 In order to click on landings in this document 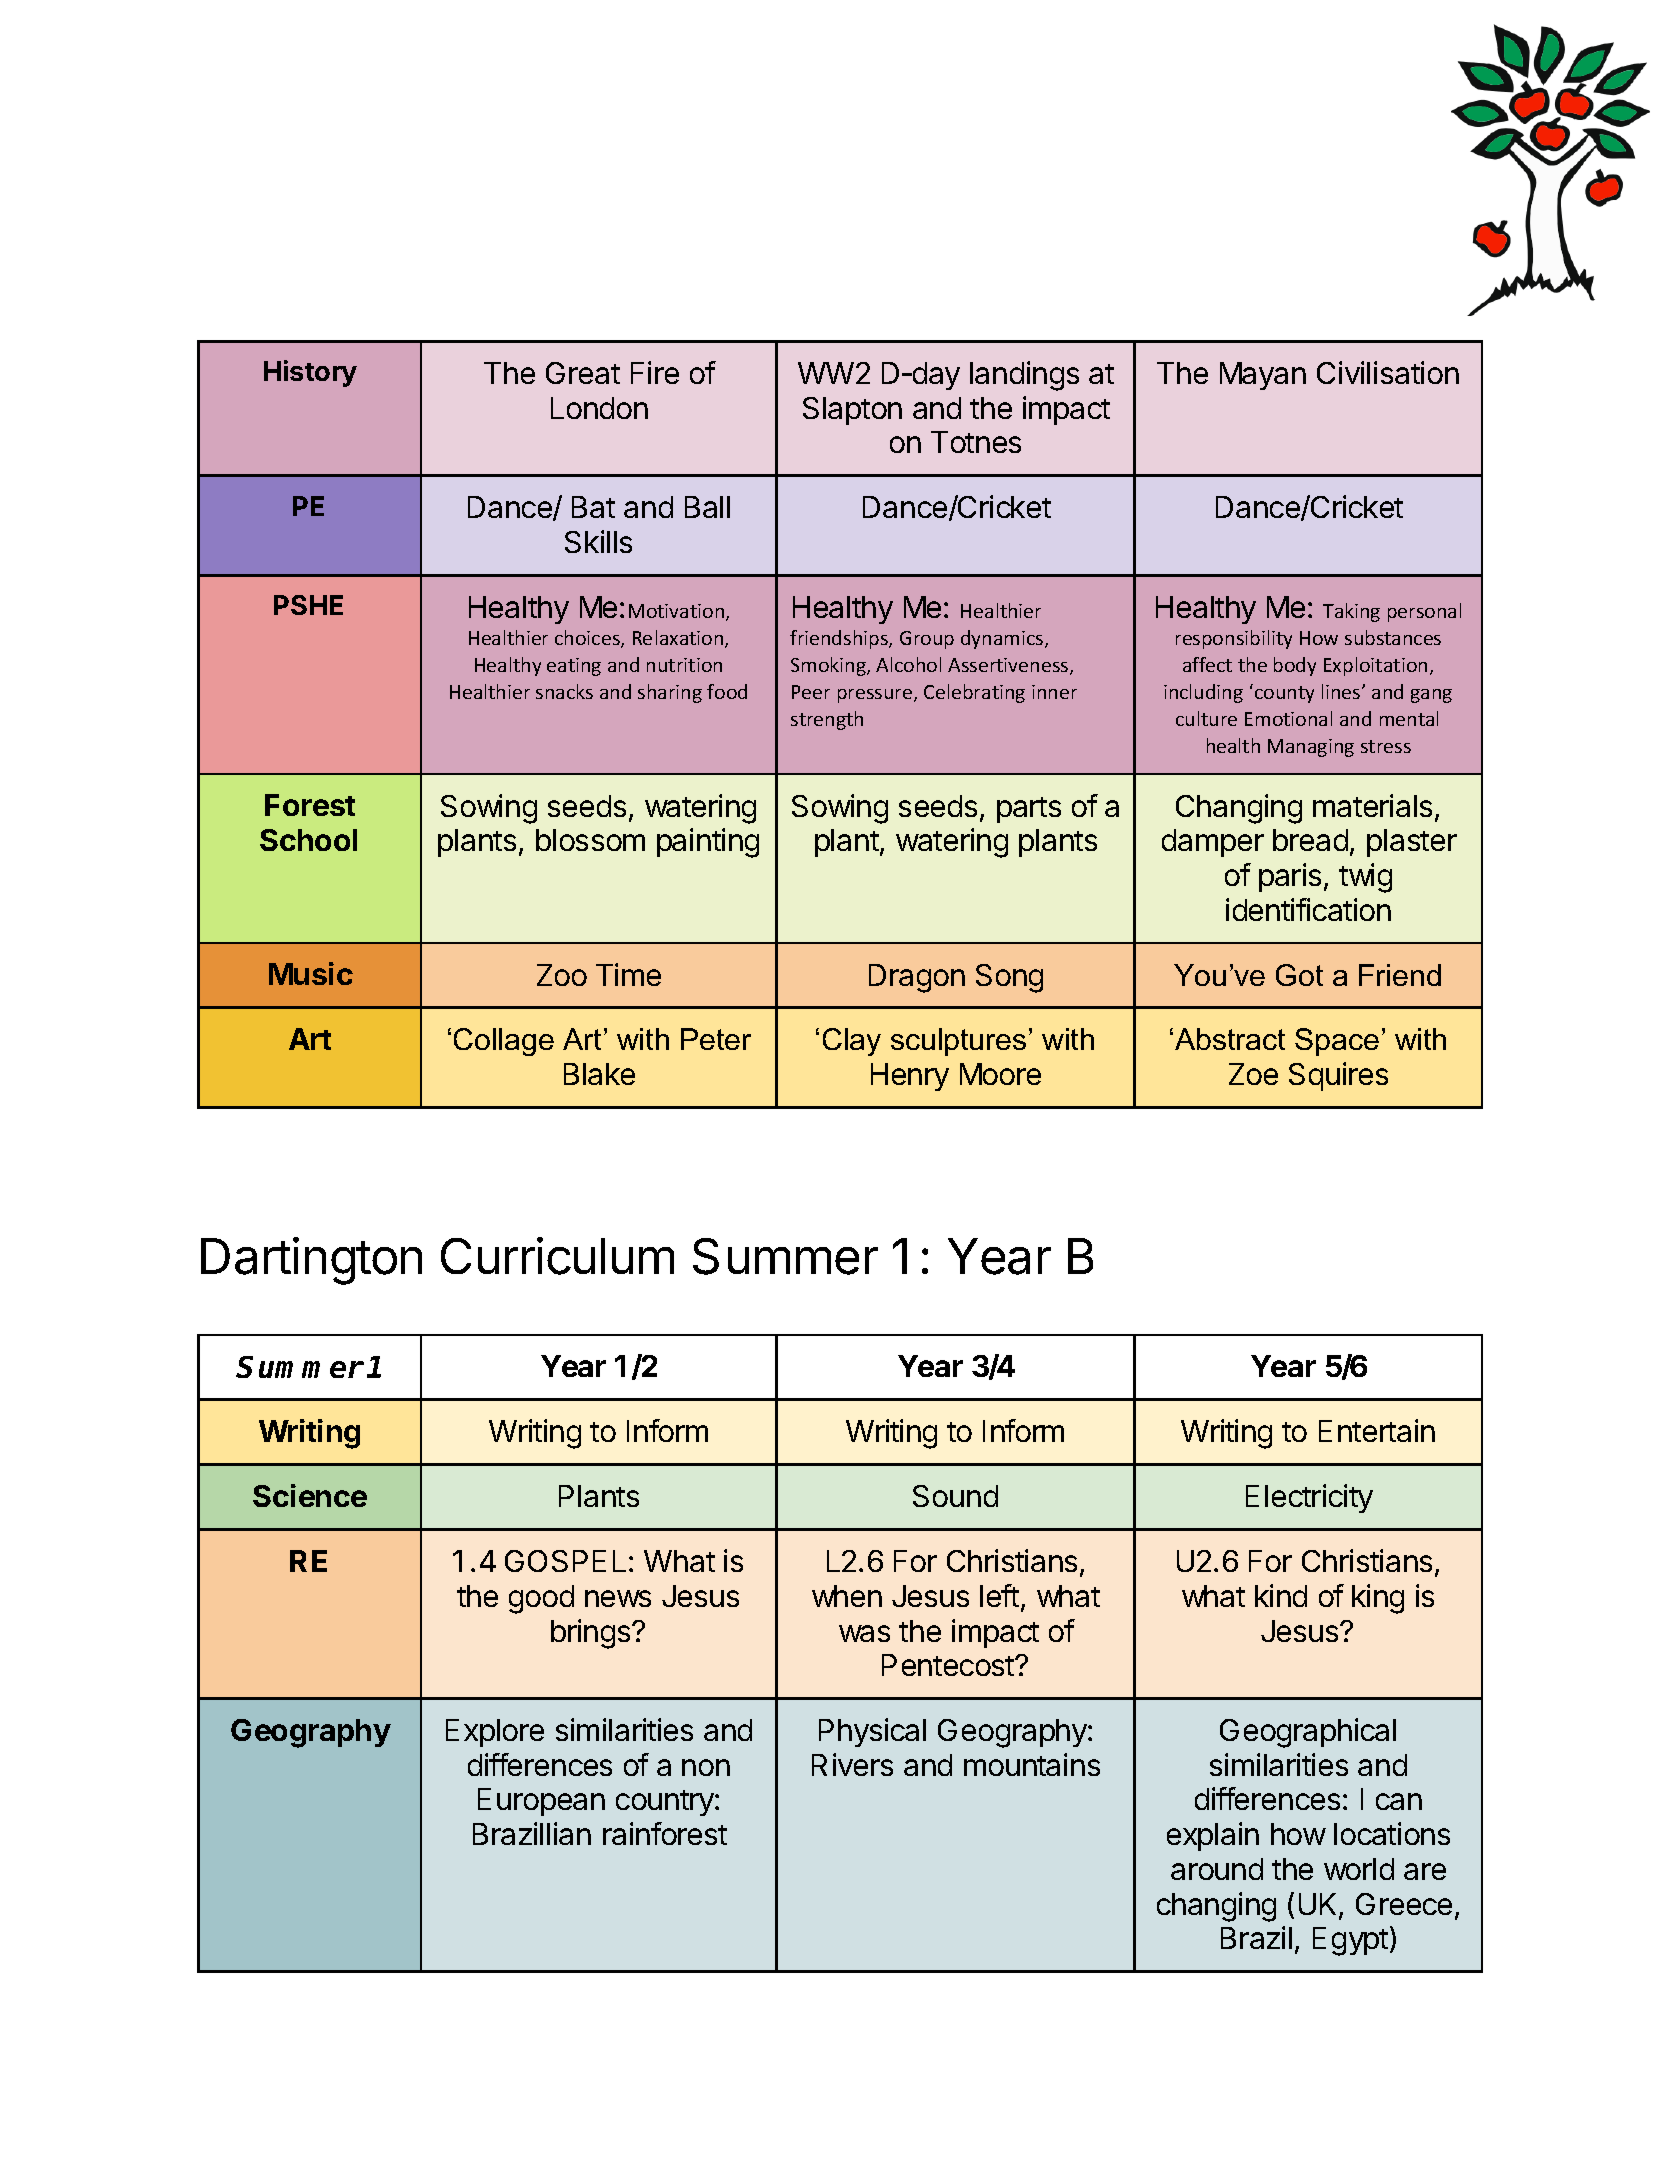, I will do `click(1024, 376)`.
